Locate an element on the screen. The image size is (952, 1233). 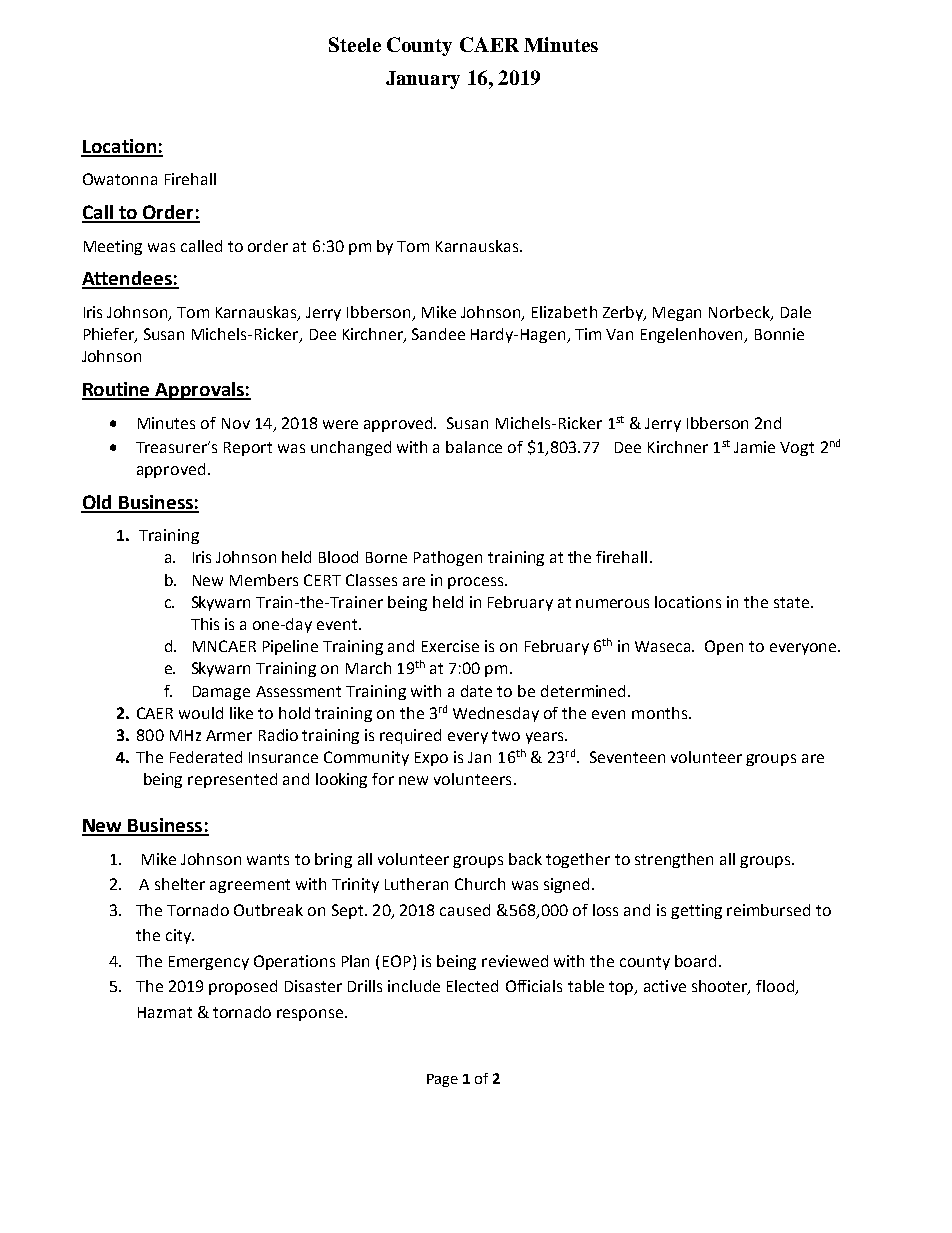
Megan is located at coordinates (677, 314).
